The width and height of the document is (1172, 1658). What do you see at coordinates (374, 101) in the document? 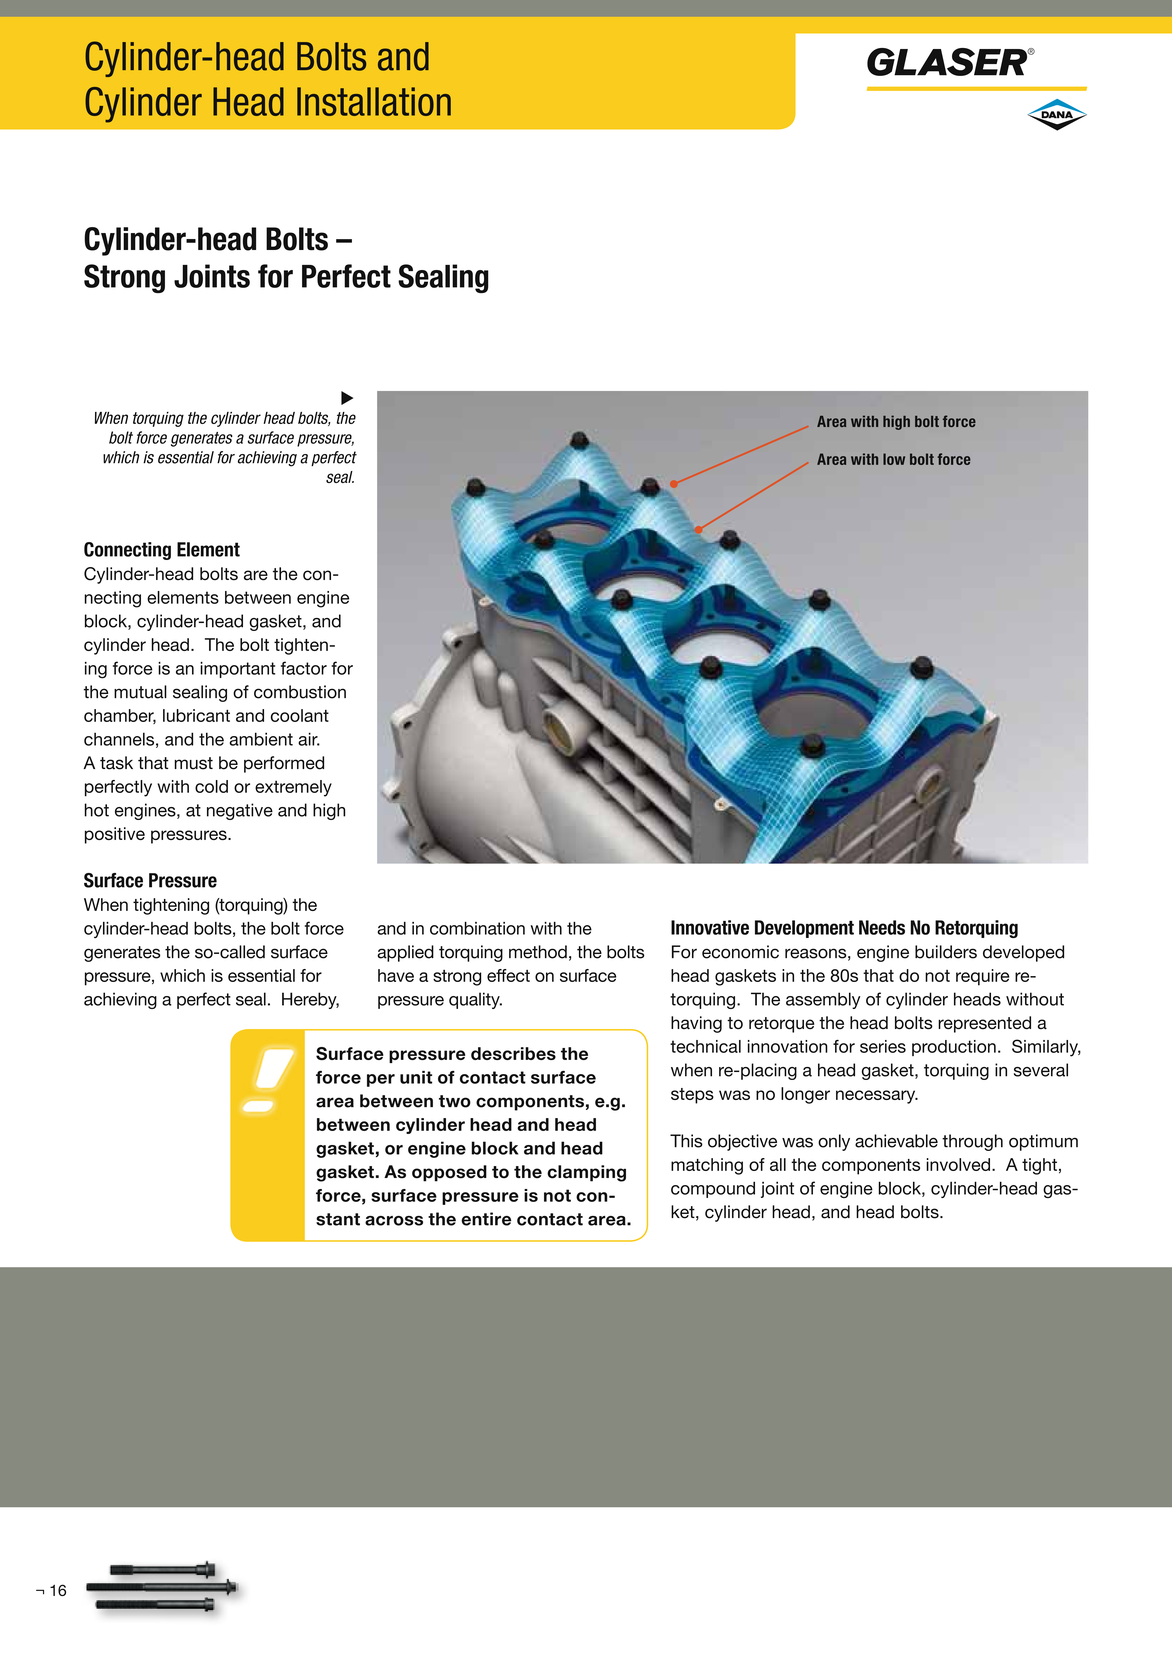
I see `Installation` at bounding box center [374, 101].
